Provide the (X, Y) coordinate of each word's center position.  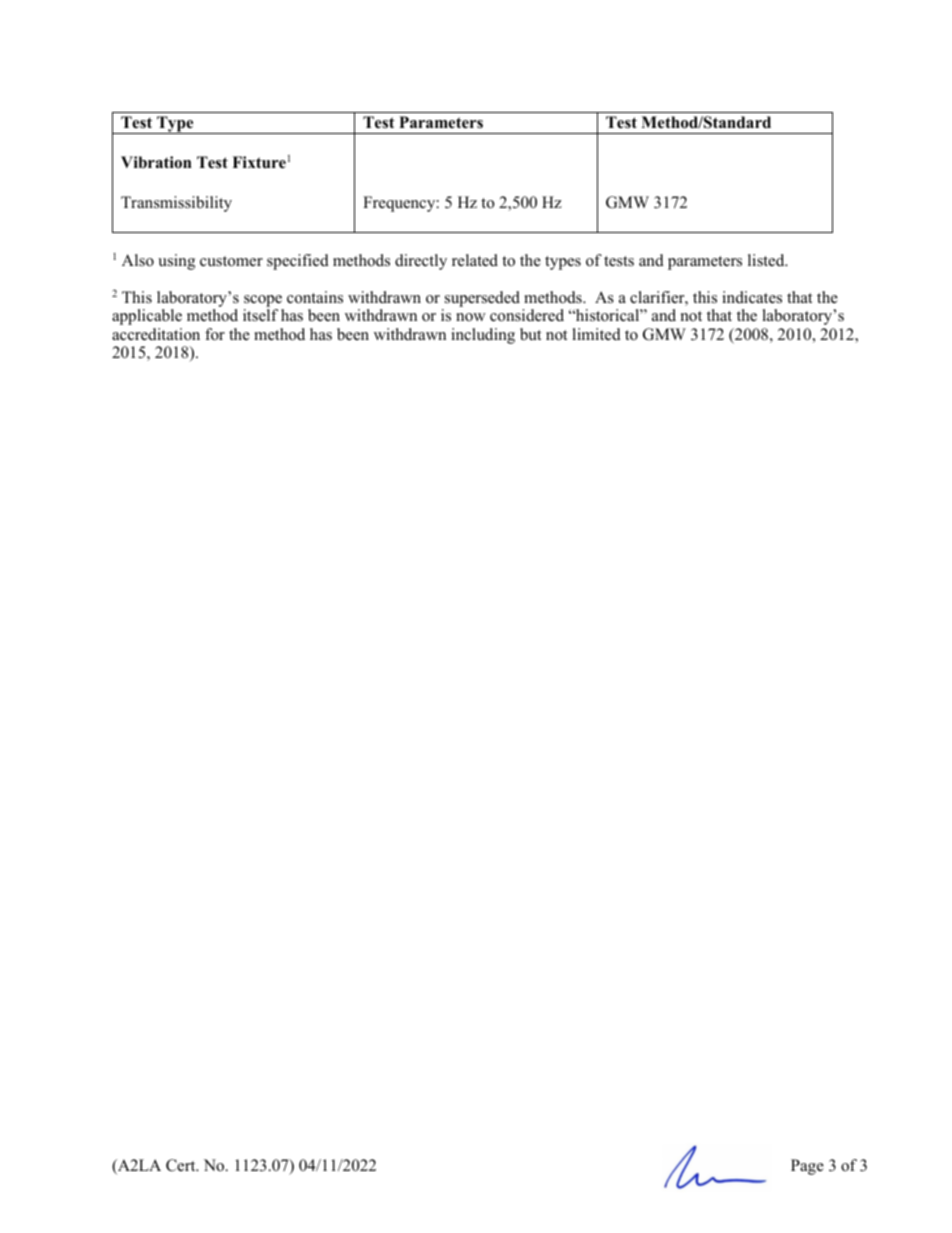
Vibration (156, 162)
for (215, 334)
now (471, 317)
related (475, 260)
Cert (182, 1165)
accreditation (156, 334)
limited (596, 334)
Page (807, 1167)
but (530, 334)
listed (767, 260)
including (483, 336)
